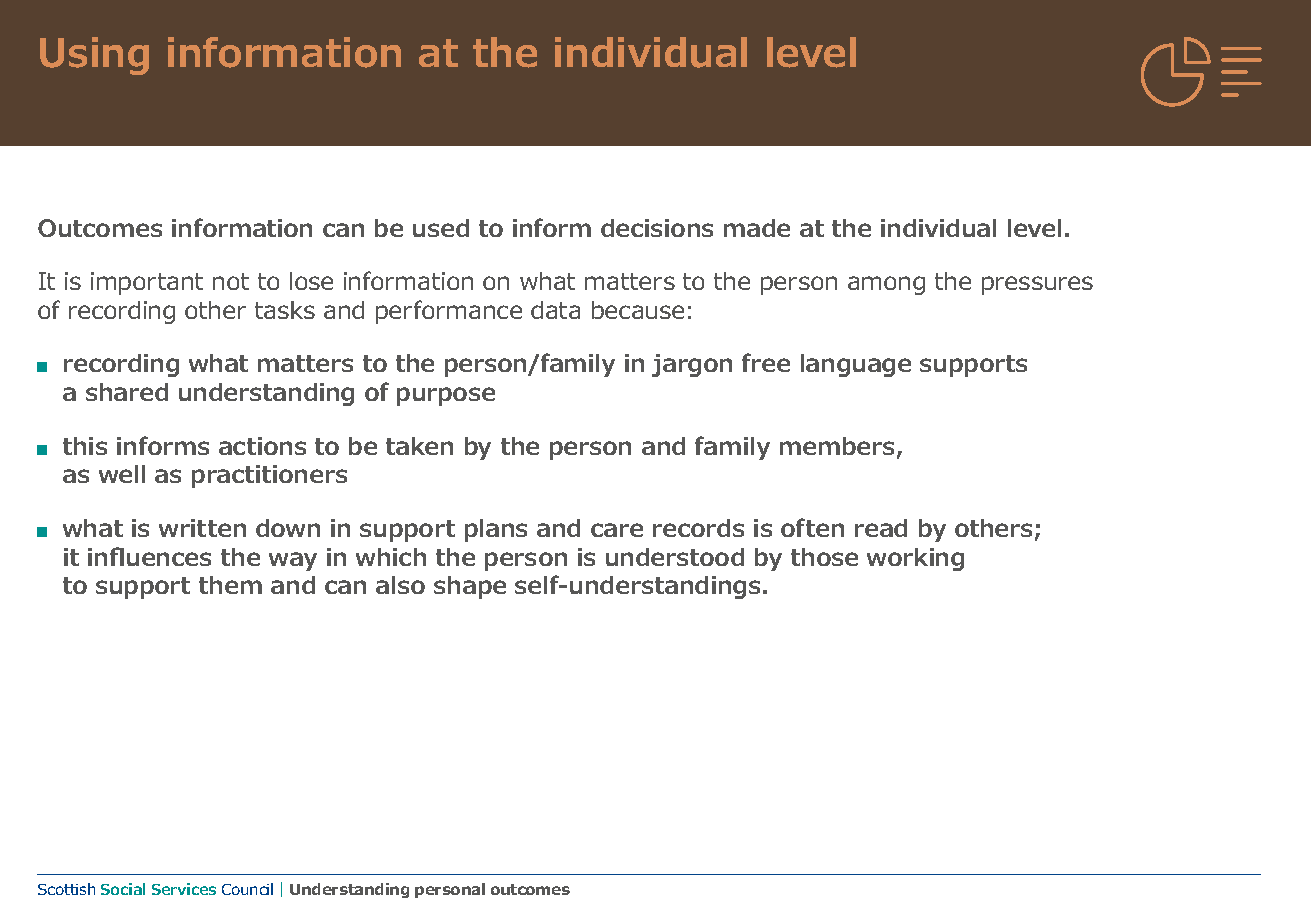 This document has height=924, width=1311. I want to click on Council, so click(247, 889).
